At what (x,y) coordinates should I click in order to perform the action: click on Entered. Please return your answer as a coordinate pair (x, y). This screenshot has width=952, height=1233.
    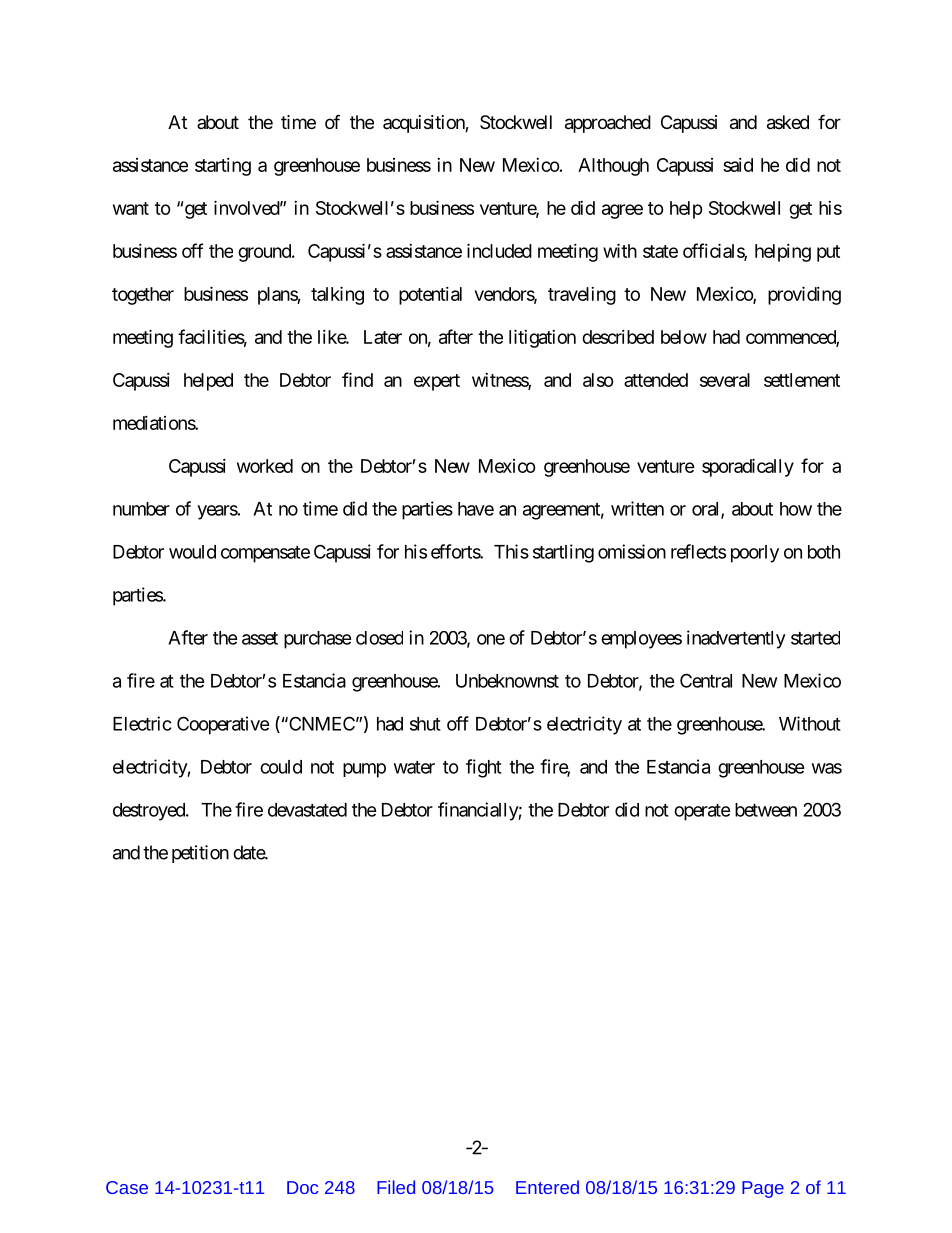
    Looking at the image, I should click on (547, 1187).
